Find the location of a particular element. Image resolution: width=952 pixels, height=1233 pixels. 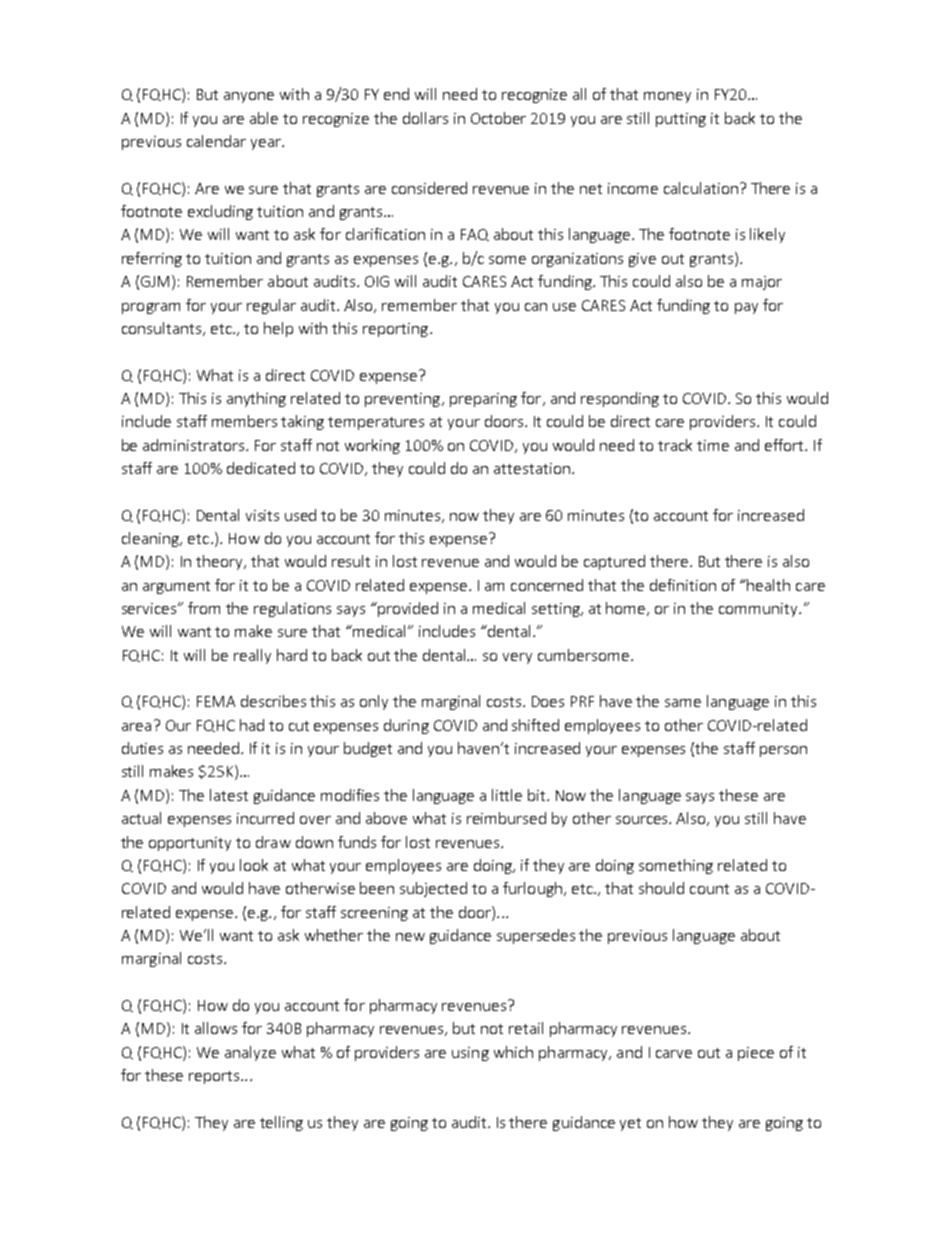

dollars is located at coordinates (425, 118).
